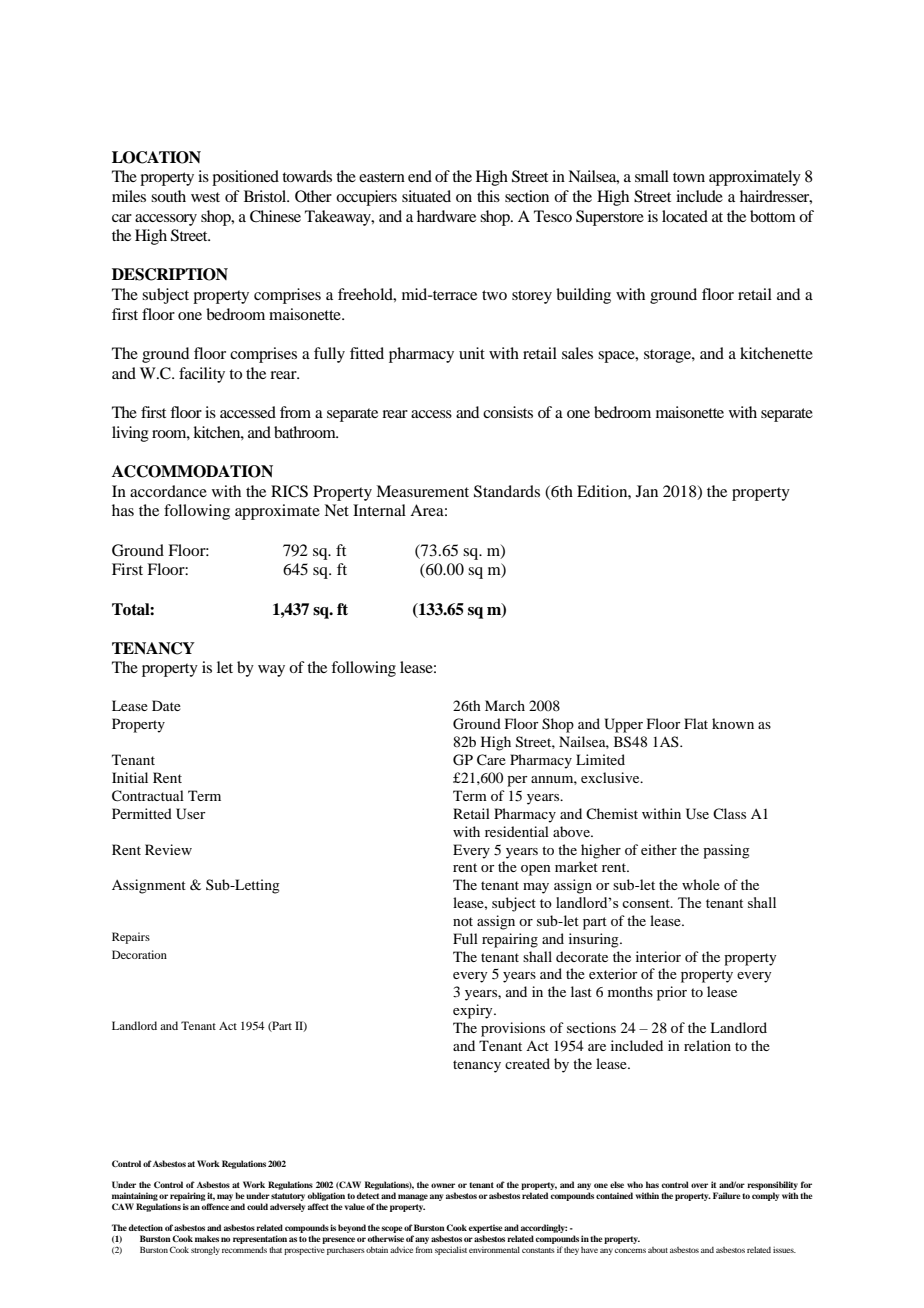 The image size is (924, 1308). What do you see at coordinates (474, 1011) in the screenshot?
I see `expiry` at bounding box center [474, 1011].
